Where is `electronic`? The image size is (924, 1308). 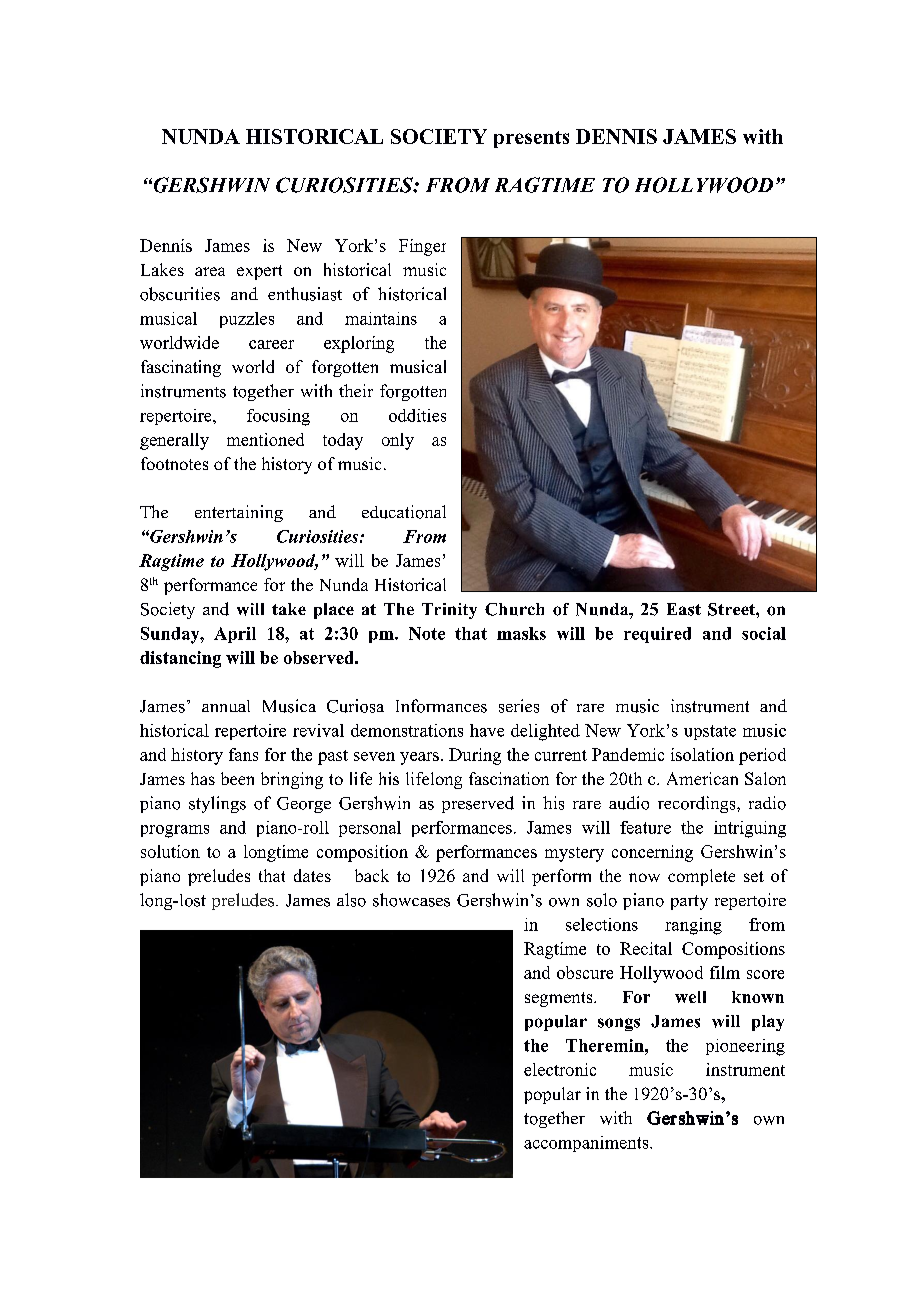 electronic is located at coordinates (560, 1069).
